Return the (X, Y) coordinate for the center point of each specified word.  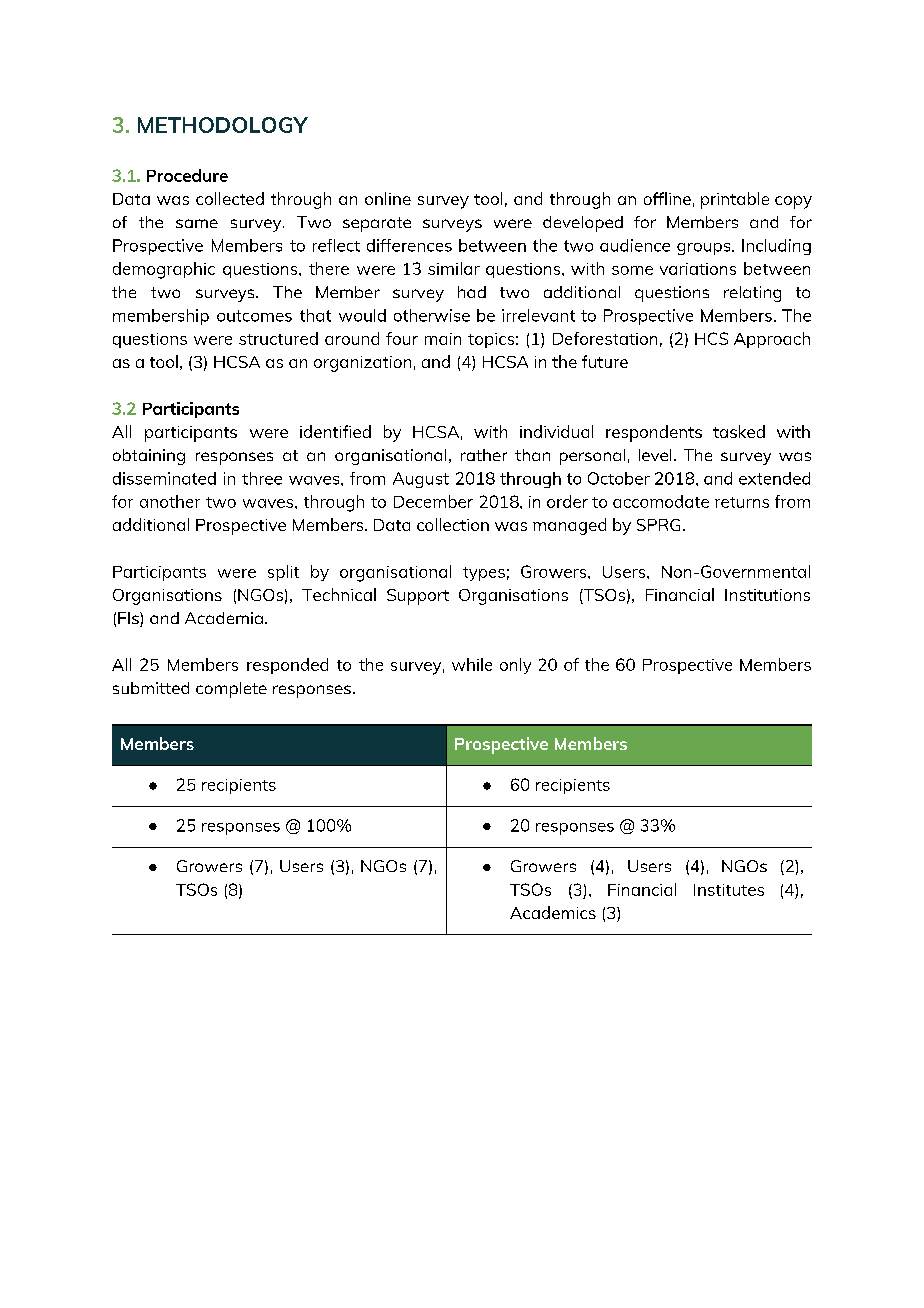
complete (231, 690)
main (443, 339)
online (388, 198)
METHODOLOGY (223, 125)
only (515, 666)
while (472, 664)
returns (742, 502)
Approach (772, 340)
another (170, 501)
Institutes (729, 890)
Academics (553, 912)
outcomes (254, 316)
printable (735, 200)
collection (453, 524)
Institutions (767, 595)
